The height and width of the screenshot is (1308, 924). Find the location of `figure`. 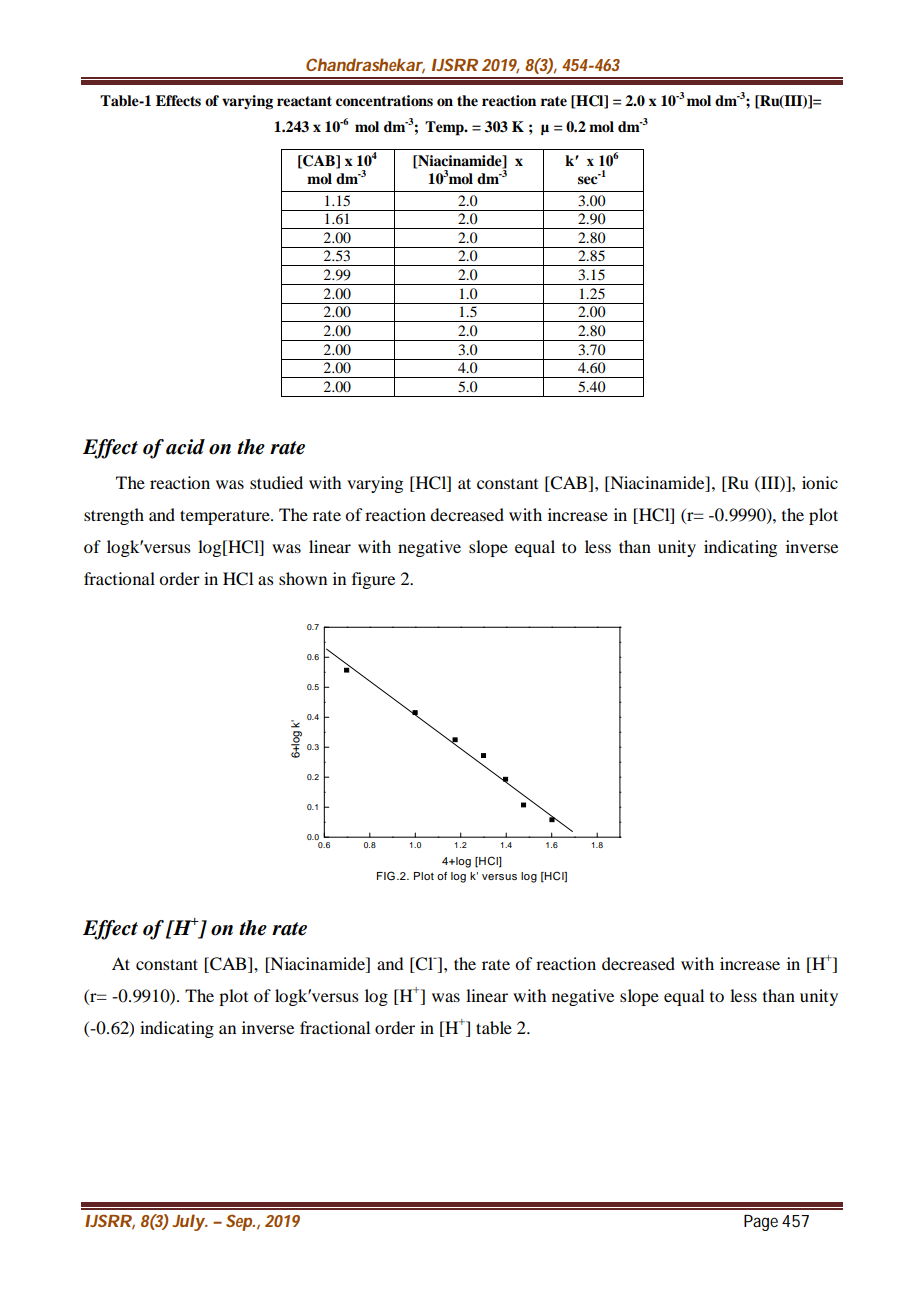

figure is located at coordinates (373, 580).
